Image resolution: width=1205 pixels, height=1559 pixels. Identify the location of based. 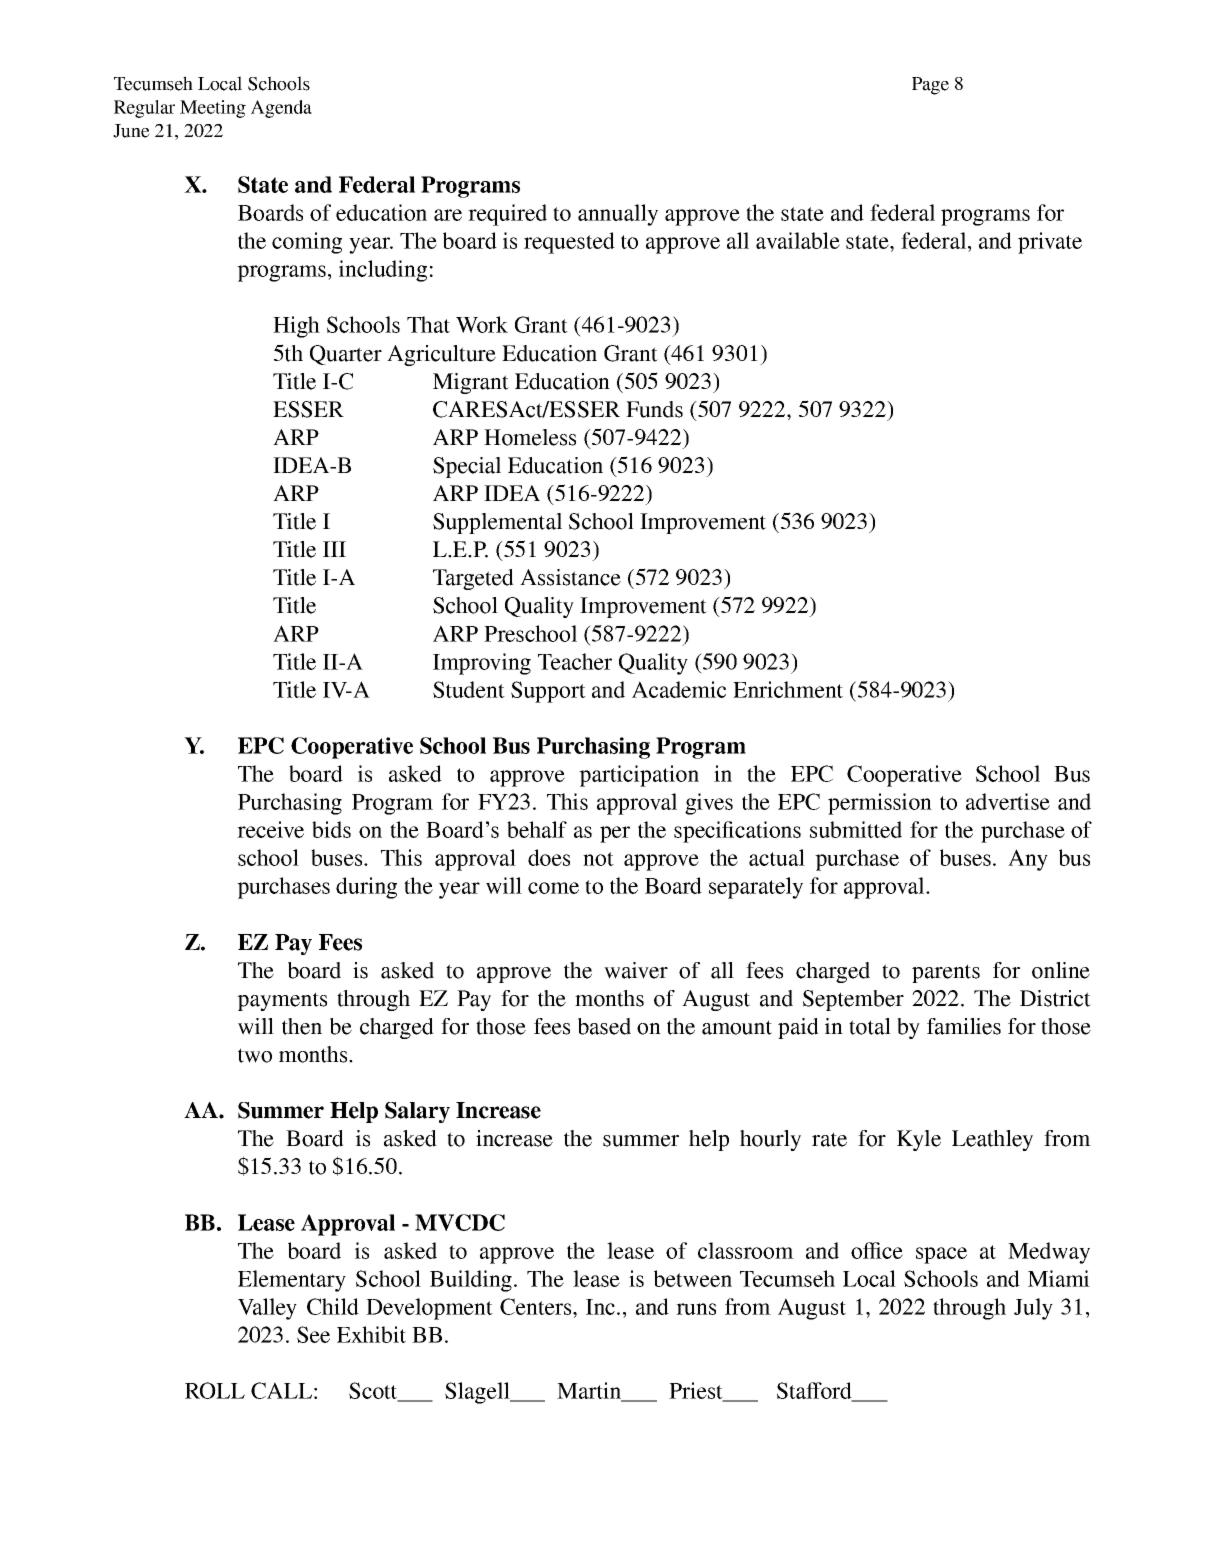
(604, 1026).
